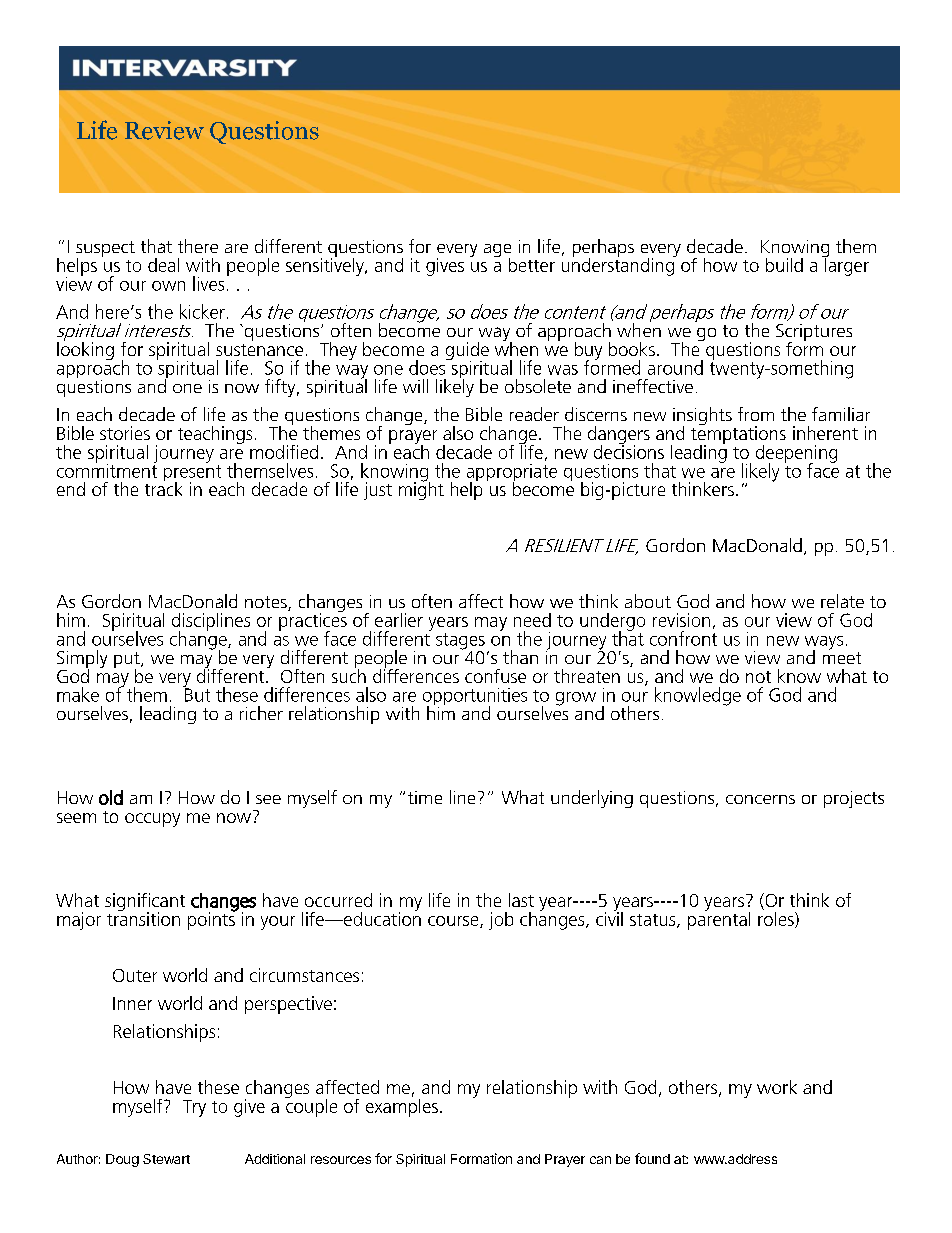 This screenshot has width=952, height=1233. What do you see at coordinates (842, 601) in the screenshot?
I see `relate` at bounding box center [842, 601].
